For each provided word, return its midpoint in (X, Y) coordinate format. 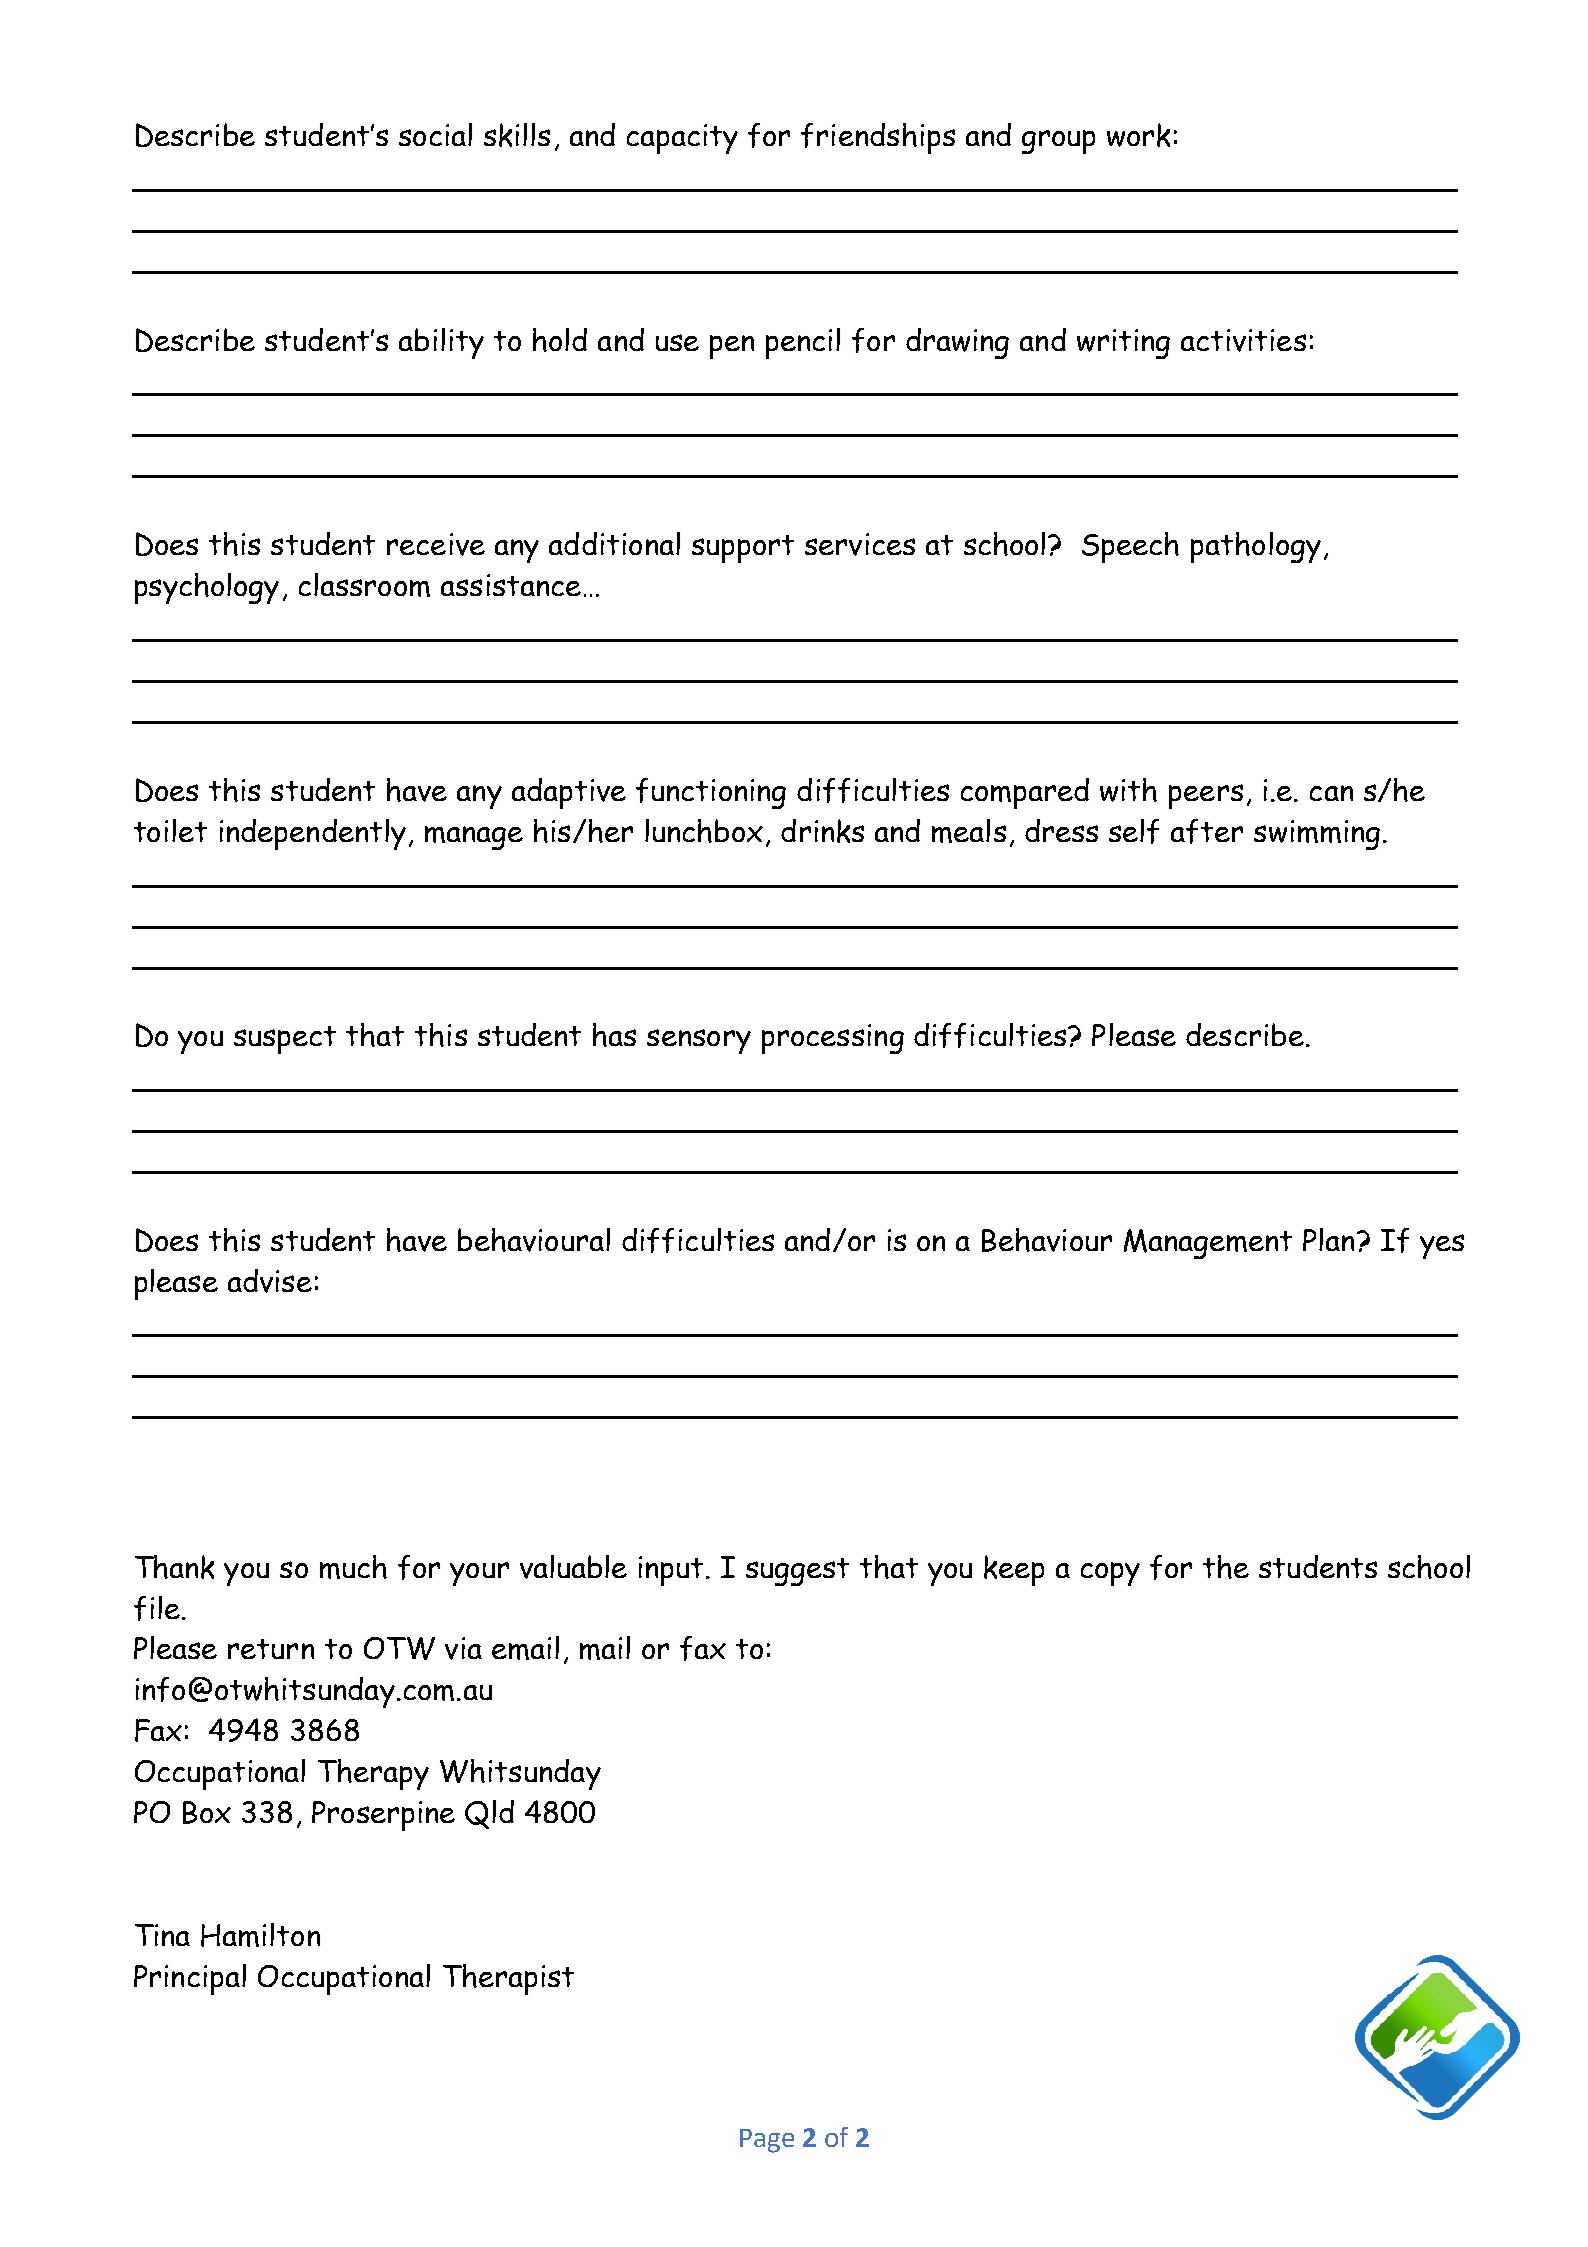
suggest (797, 1572)
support (743, 549)
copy (1110, 1574)
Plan (1328, 1239)
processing (833, 1039)
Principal (190, 1979)
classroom (364, 585)
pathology (1256, 547)
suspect (285, 1040)
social (435, 134)
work (1138, 135)
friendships (878, 138)
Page (767, 2141)
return (271, 1649)
